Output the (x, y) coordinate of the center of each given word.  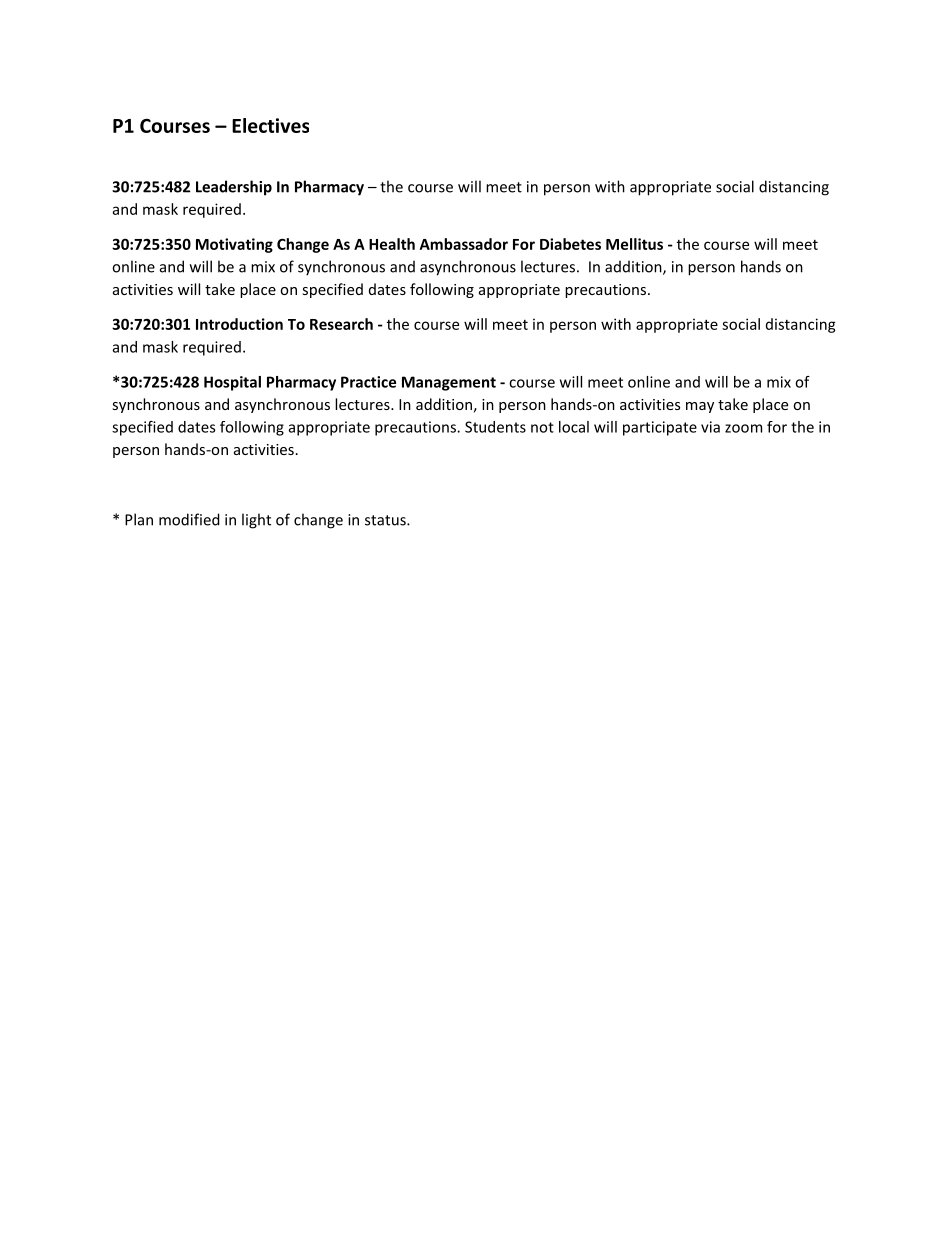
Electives (270, 125)
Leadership (234, 188)
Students (495, 427)
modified (189, 519)
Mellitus (634, 244)
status (386, 520)
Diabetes (570, 244)
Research (341, 324)
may (700, 407)
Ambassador (464, 244)
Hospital (232, 383)
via (710, 427)
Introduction (239, 324)
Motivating (234, 245)
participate (660, 428)
